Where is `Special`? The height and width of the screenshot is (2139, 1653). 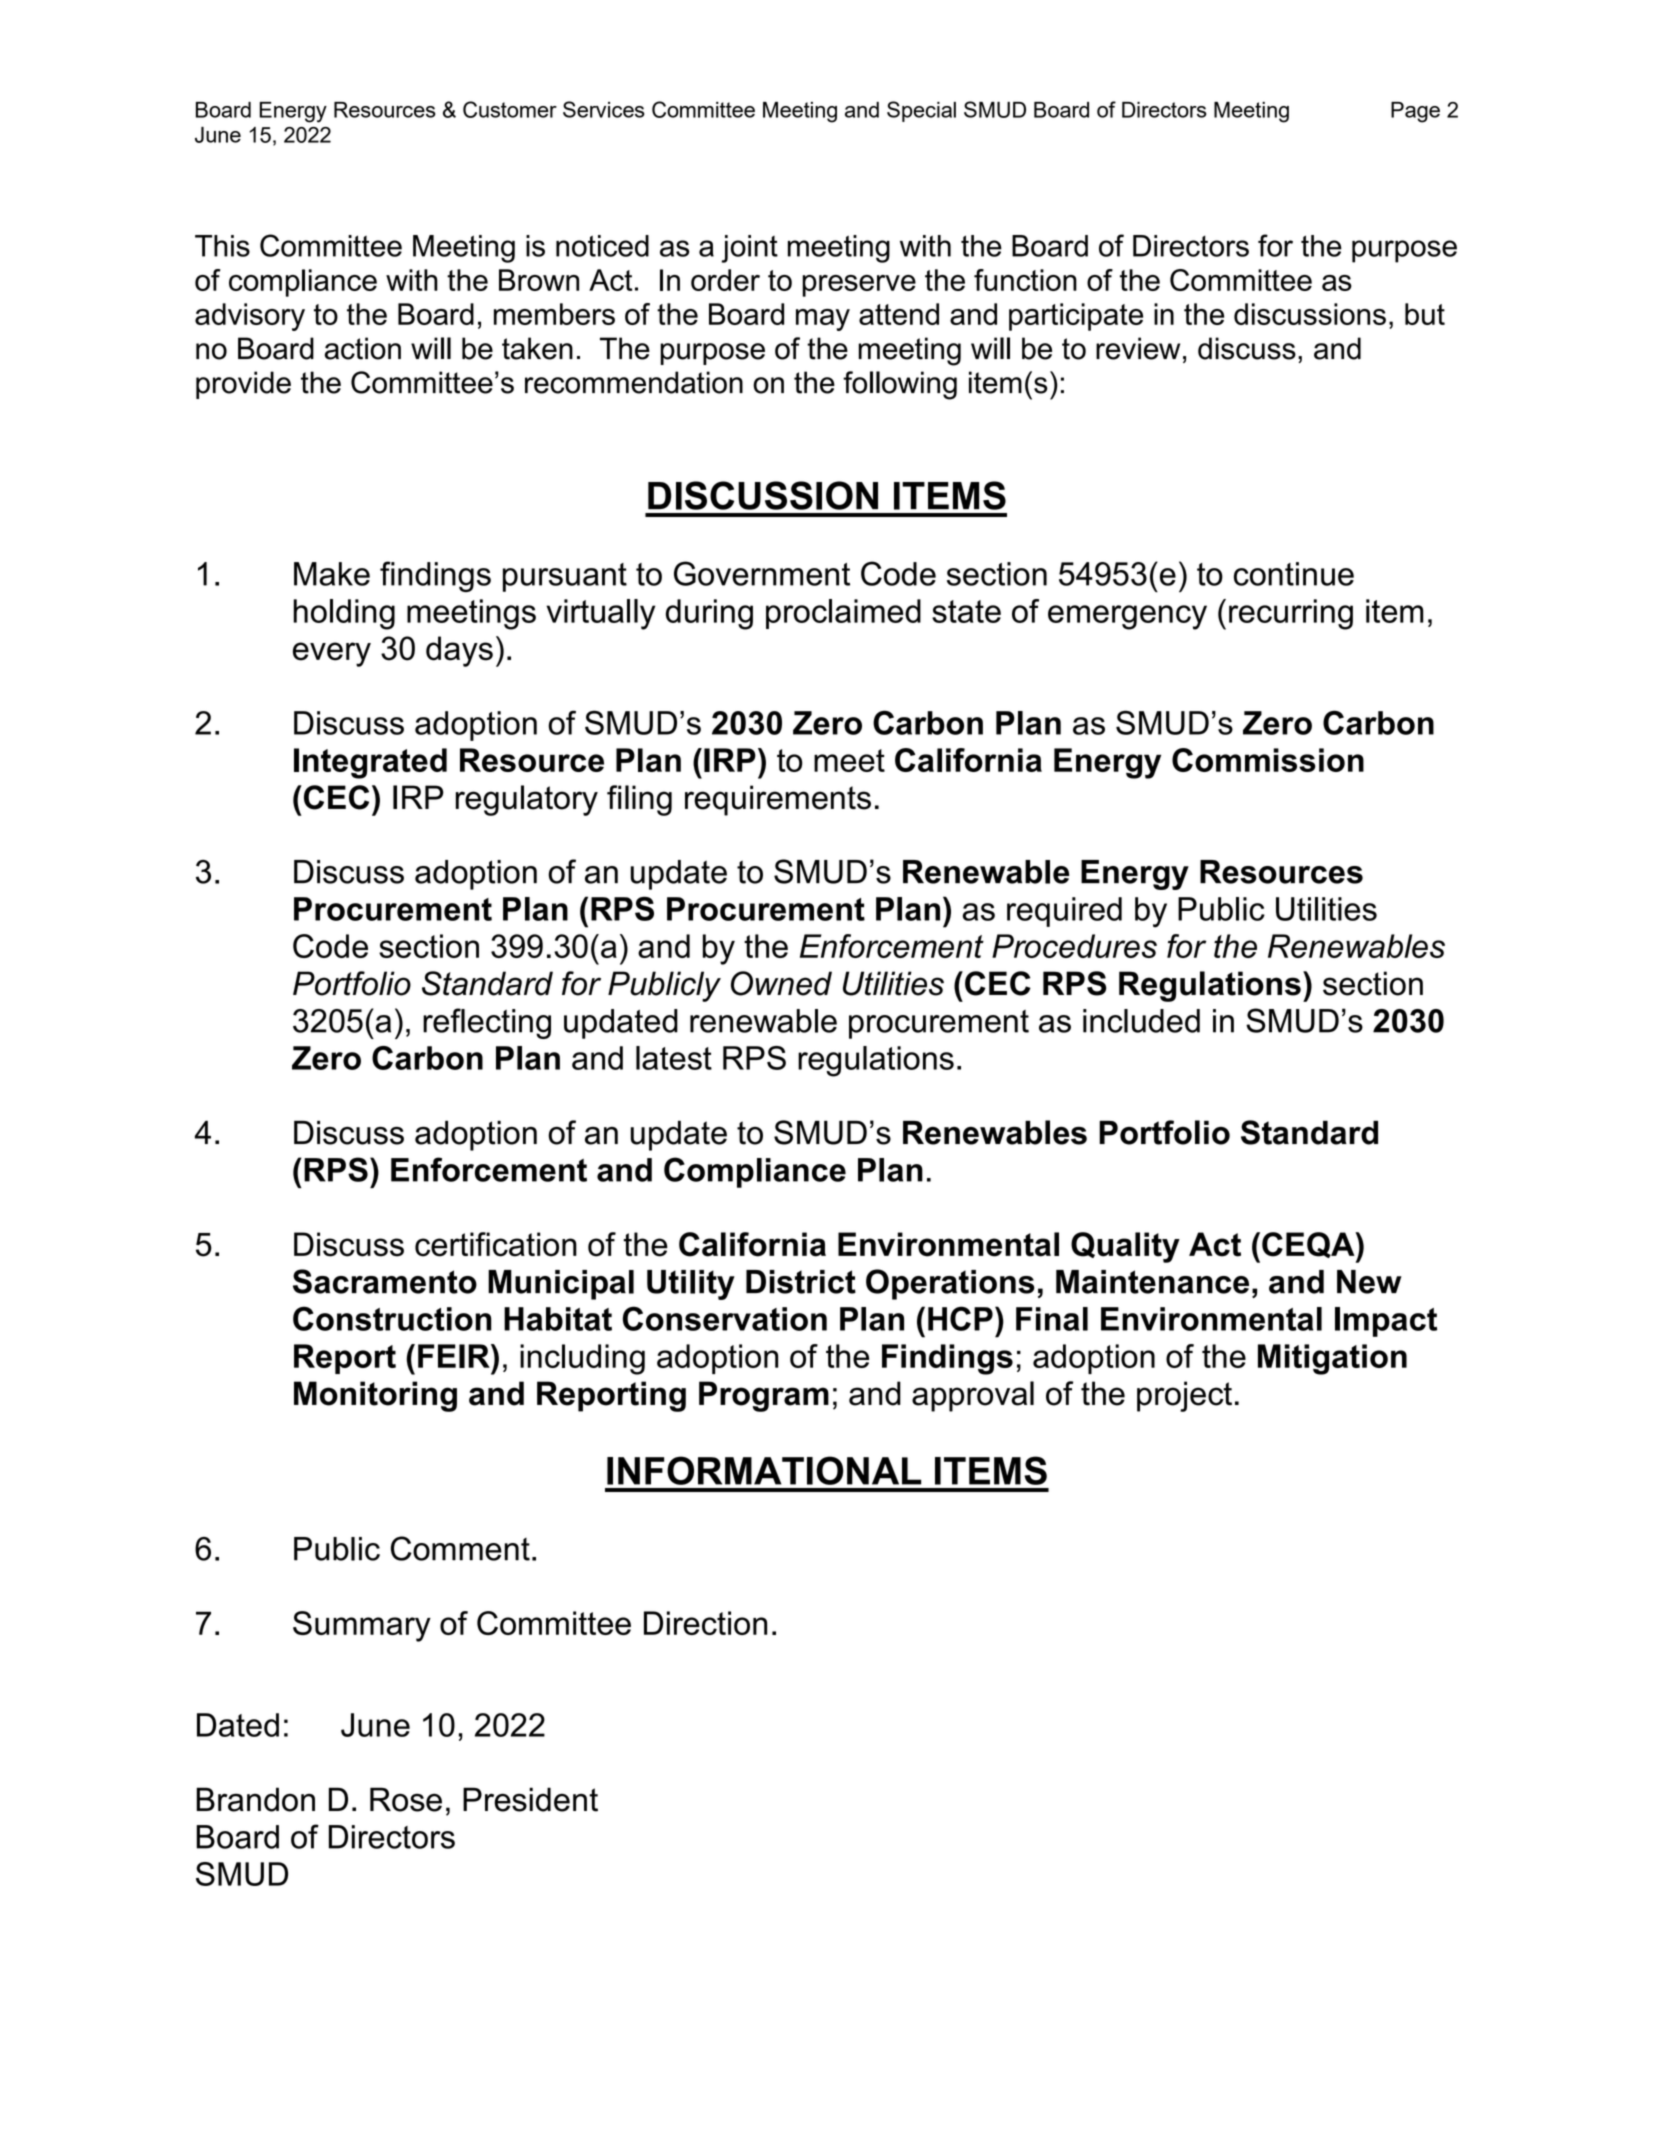
Special is located at coordinates (921, 111).
